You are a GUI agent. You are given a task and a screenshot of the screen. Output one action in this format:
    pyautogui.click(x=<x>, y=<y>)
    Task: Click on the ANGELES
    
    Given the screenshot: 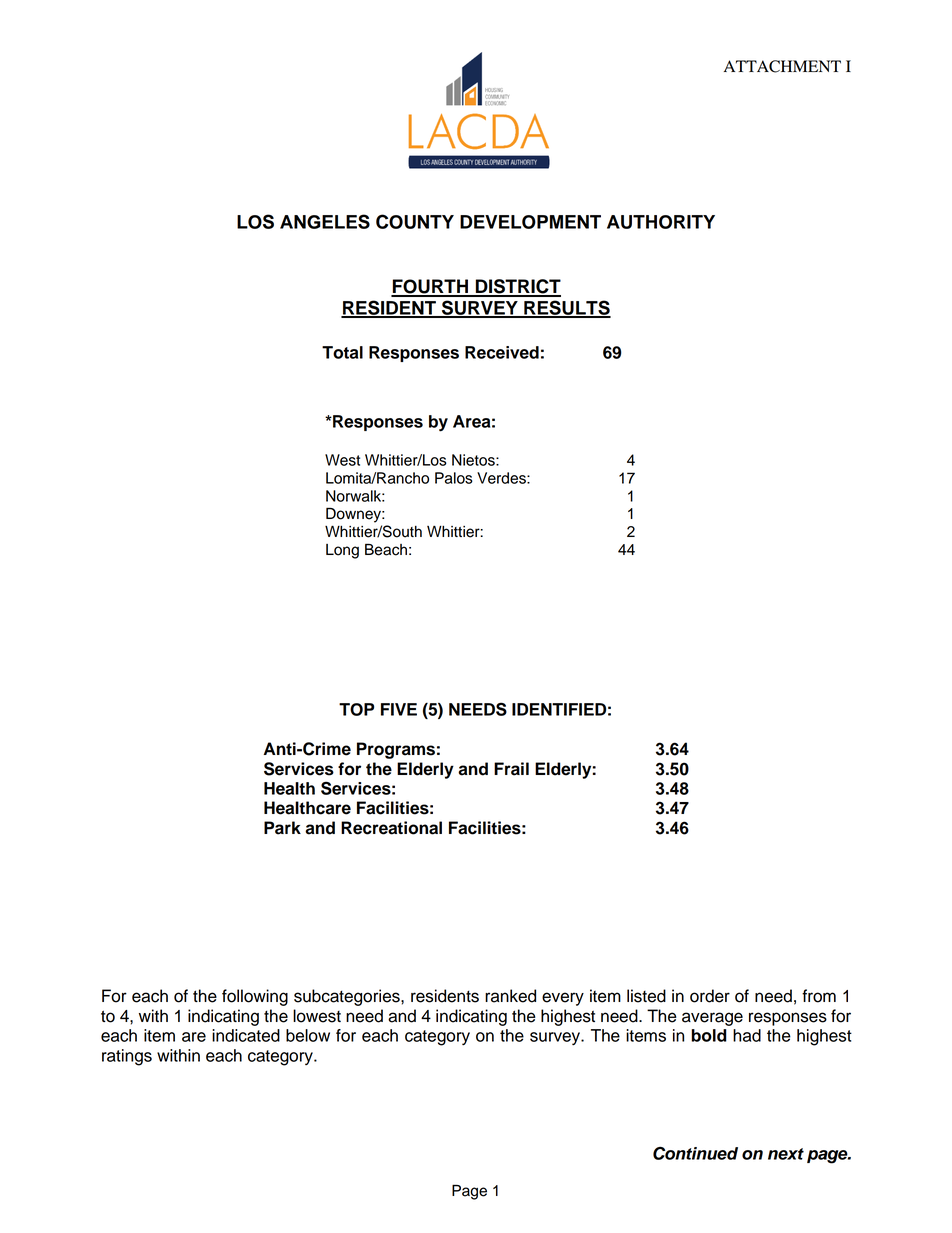 What is the action you would take?
    pyautogui.click(x=325, y=221)
